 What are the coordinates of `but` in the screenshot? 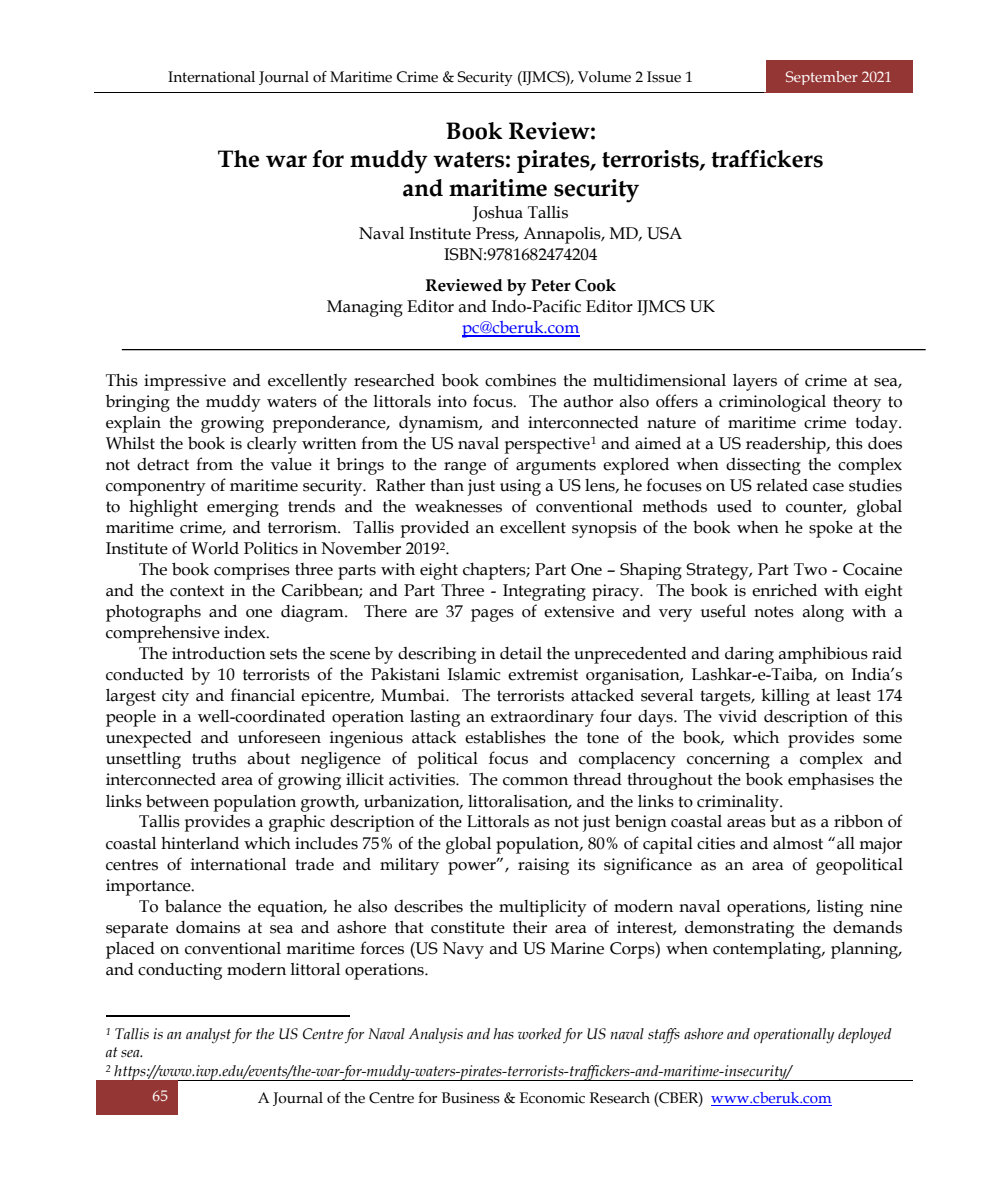 It's located at (783, 821).
